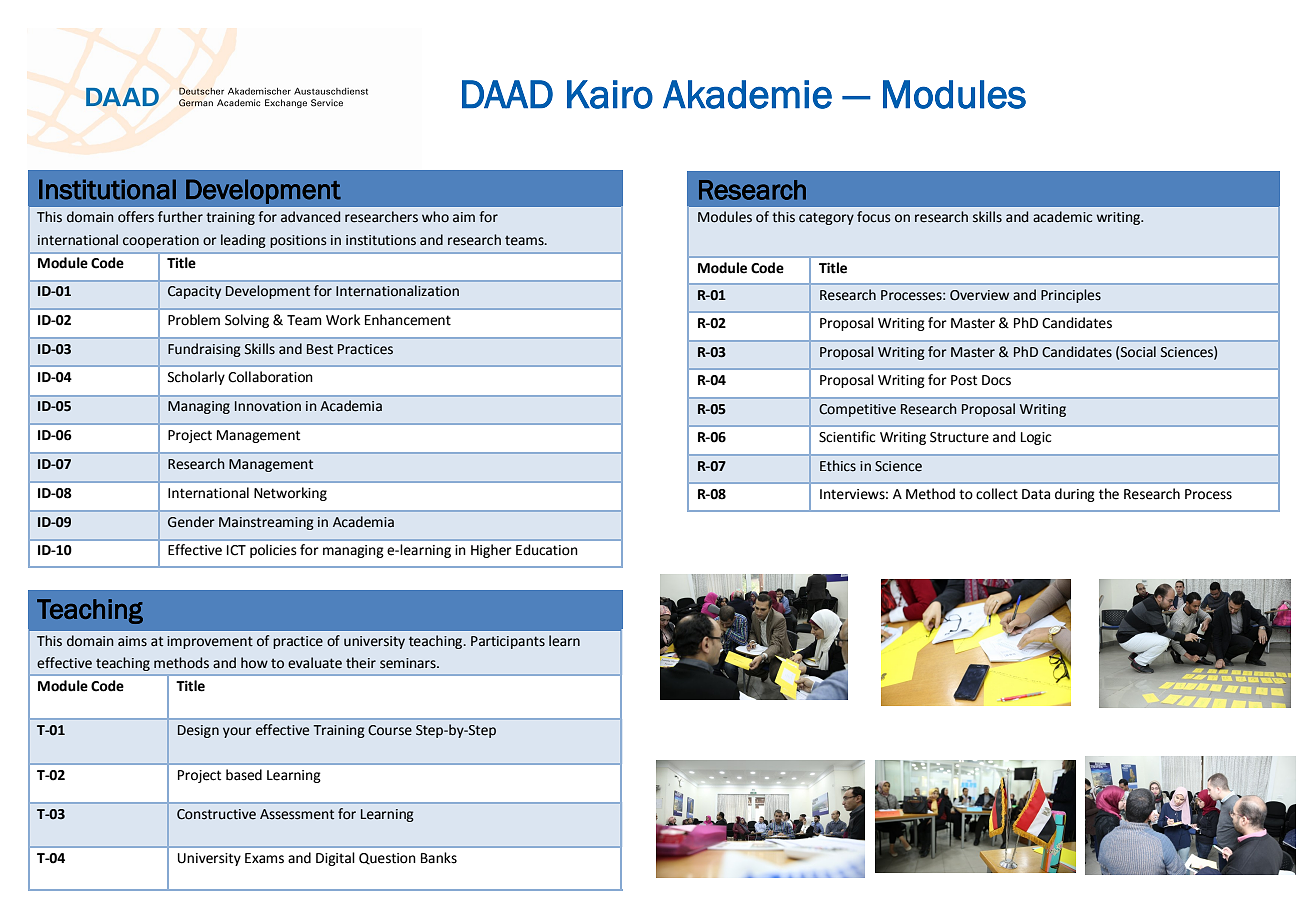 Image resolution: width=1308 pixels, height=924 pixels. I want to click on Constructive, so click(216, 814).
